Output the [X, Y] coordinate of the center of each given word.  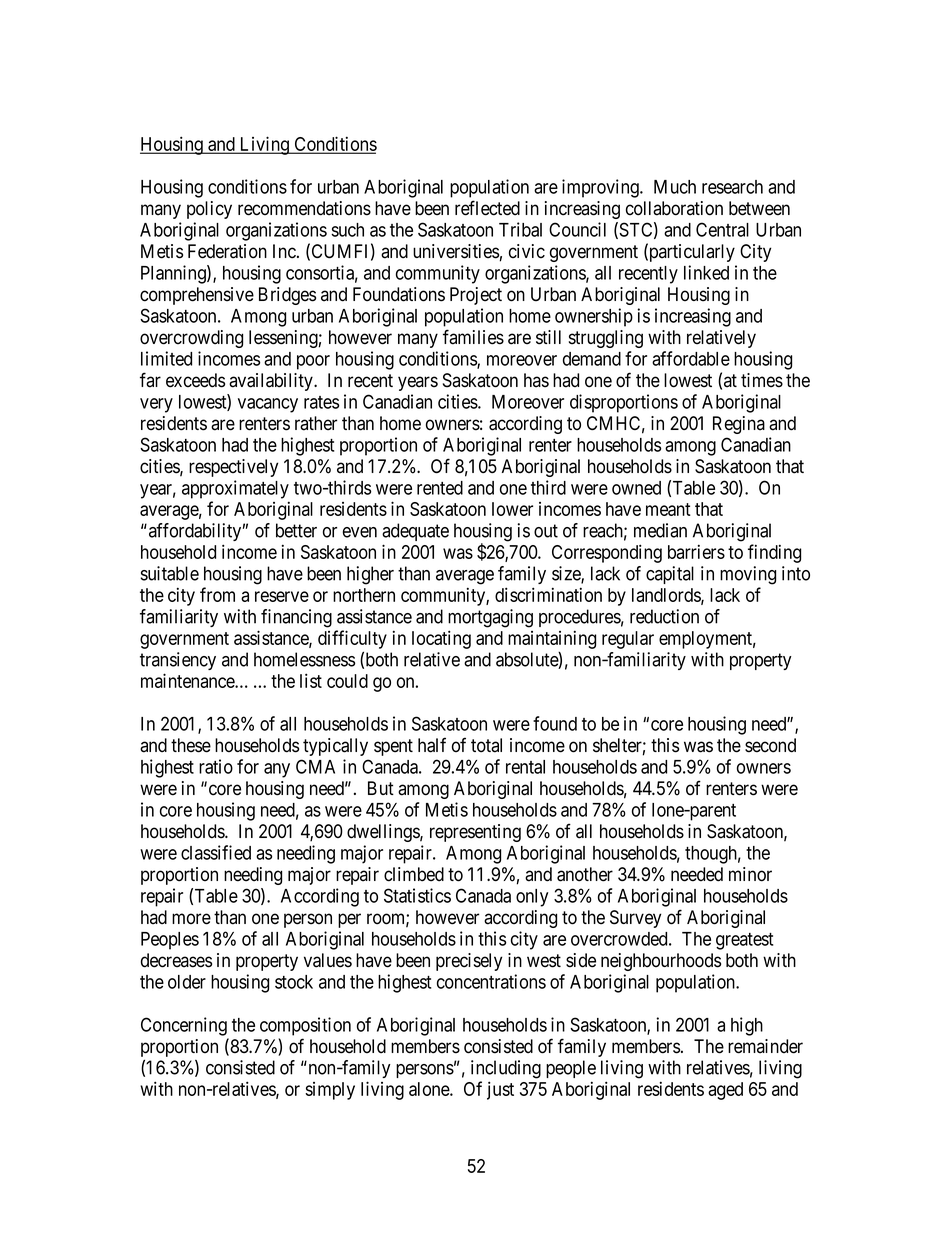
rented [440, 488]
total [486, 745]
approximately [235, 489]
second [770, 745]
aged [725, 1091]
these [191, 745]
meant [668, 509]
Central [722, 229]
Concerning [184, 1026]
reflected [487, 208]
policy [209, 210]
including [506, 1069]
